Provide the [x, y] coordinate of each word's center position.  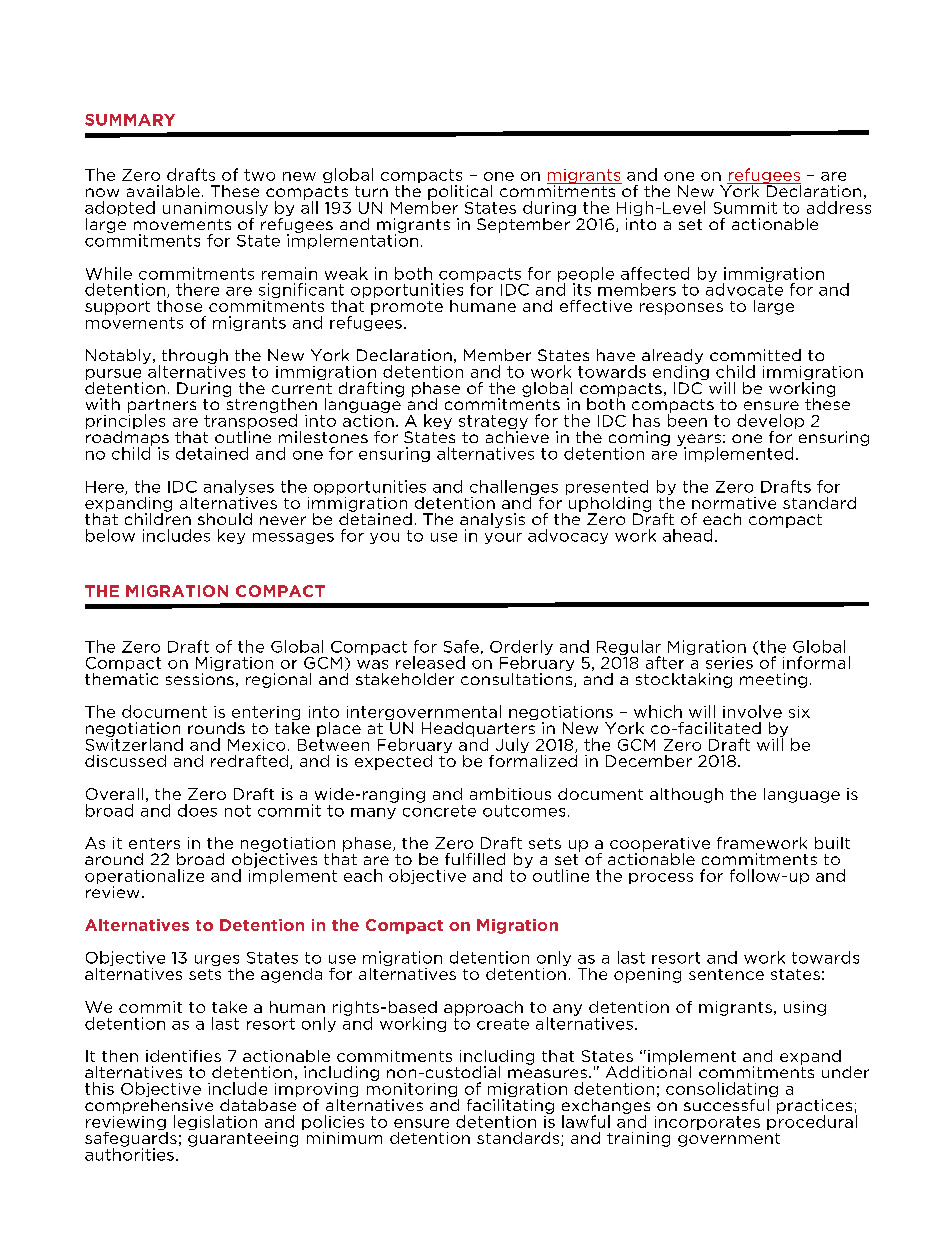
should [225, 519]
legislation [215, 1122]
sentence [726, 974]
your [503, 538]
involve [752, 711]
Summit [745, 208]
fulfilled [475, 859]
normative [734, 503]
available [163, 191]
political [460, 193]
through [193, 357]
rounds [216, 728]
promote [407, 308]
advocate [744, 288]
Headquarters [479, 729]
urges [217, 962]
